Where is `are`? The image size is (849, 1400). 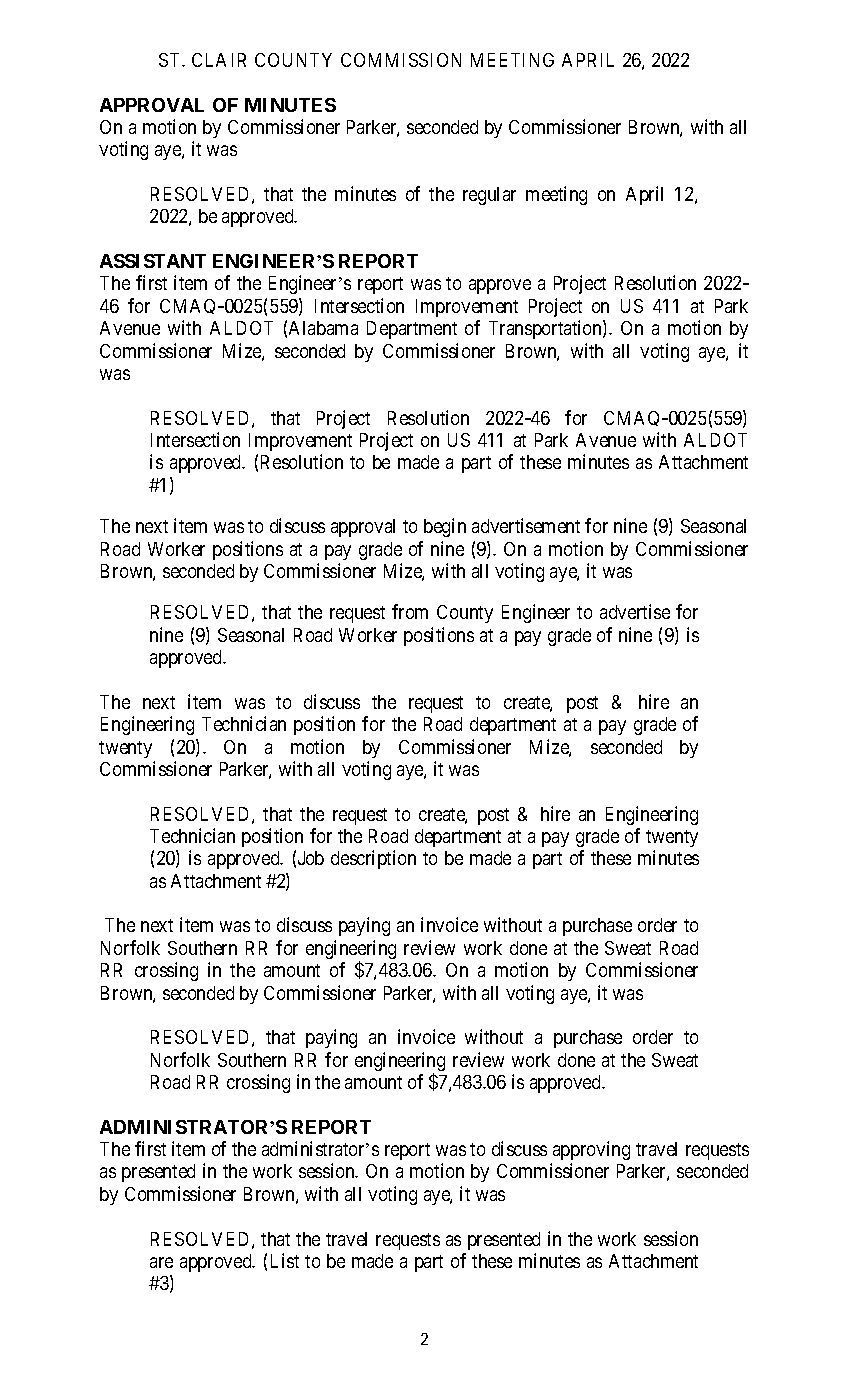 are is located at coordinates (161, 1262).
